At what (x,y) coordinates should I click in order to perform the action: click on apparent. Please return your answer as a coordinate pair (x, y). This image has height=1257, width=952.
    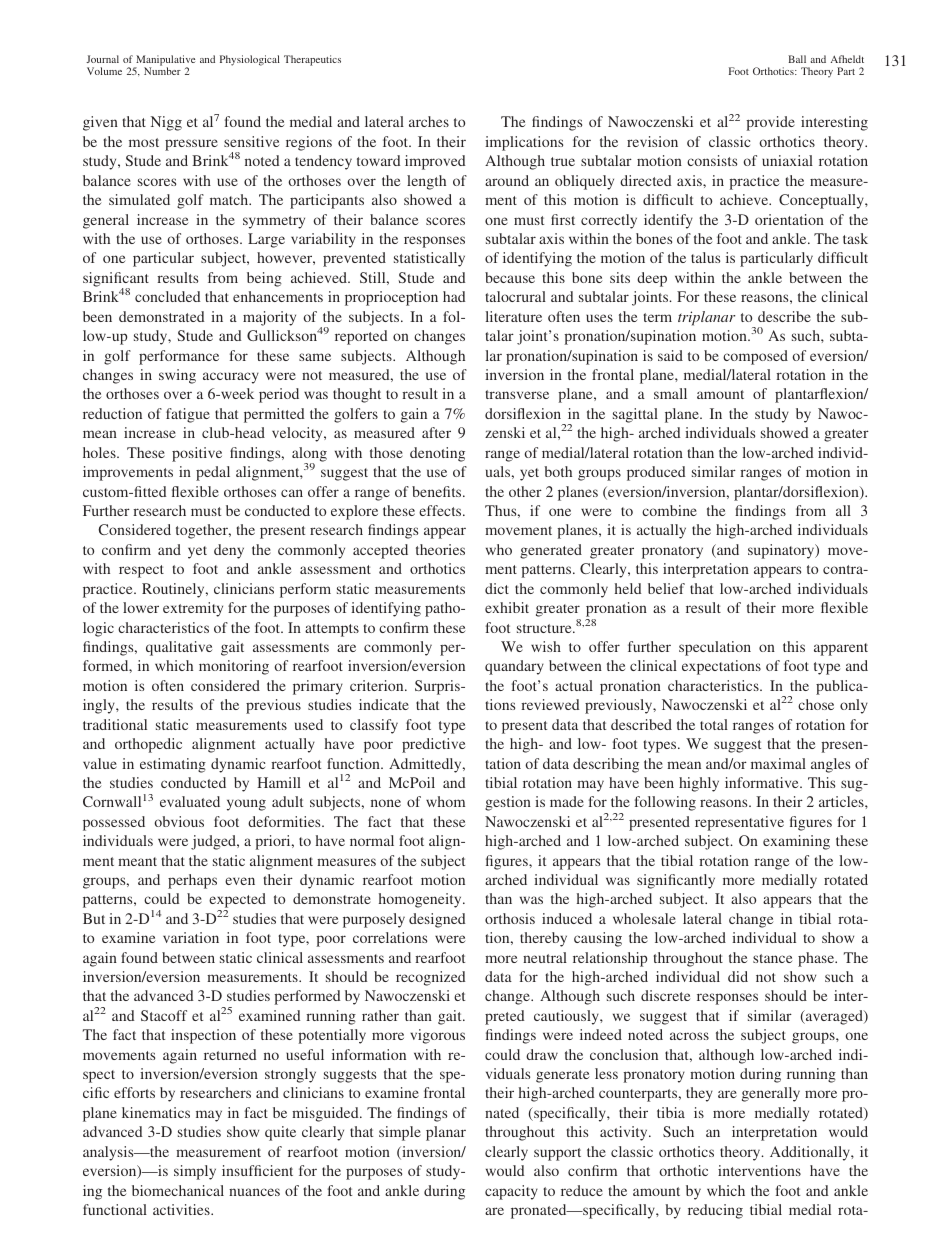
    Looking at the image, I should click on (841, 649).
